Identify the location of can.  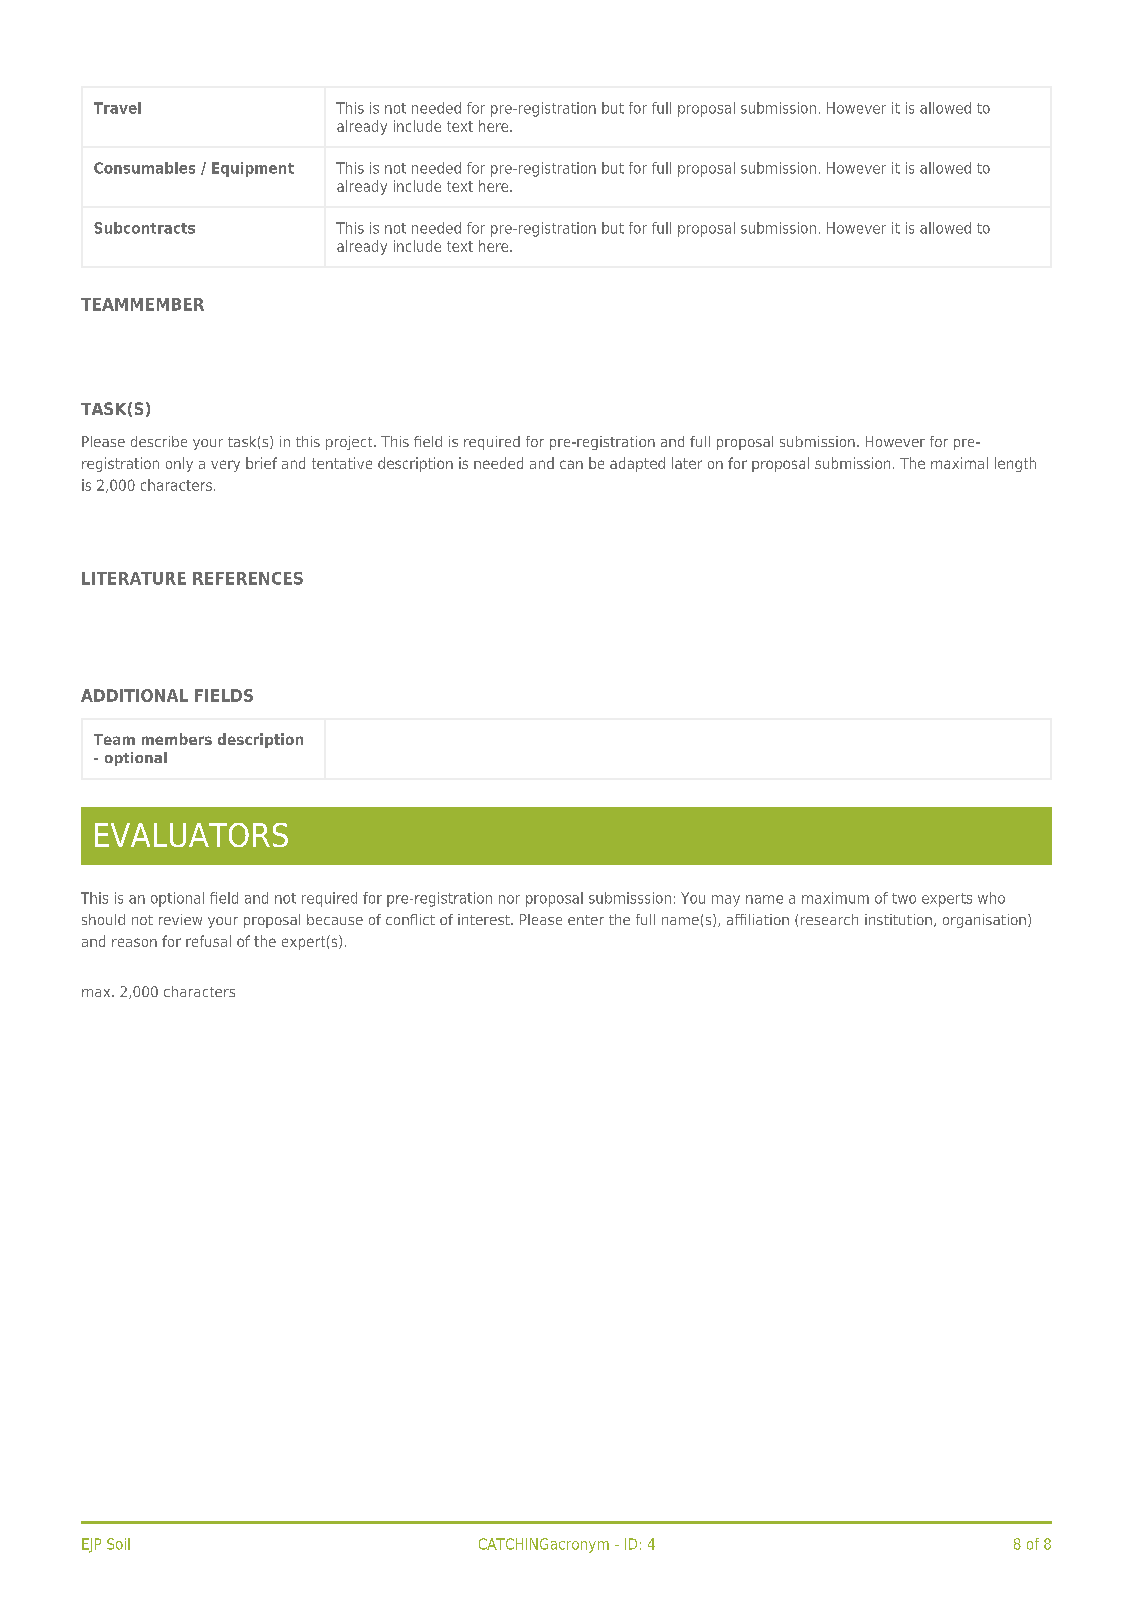
(571, 464).
